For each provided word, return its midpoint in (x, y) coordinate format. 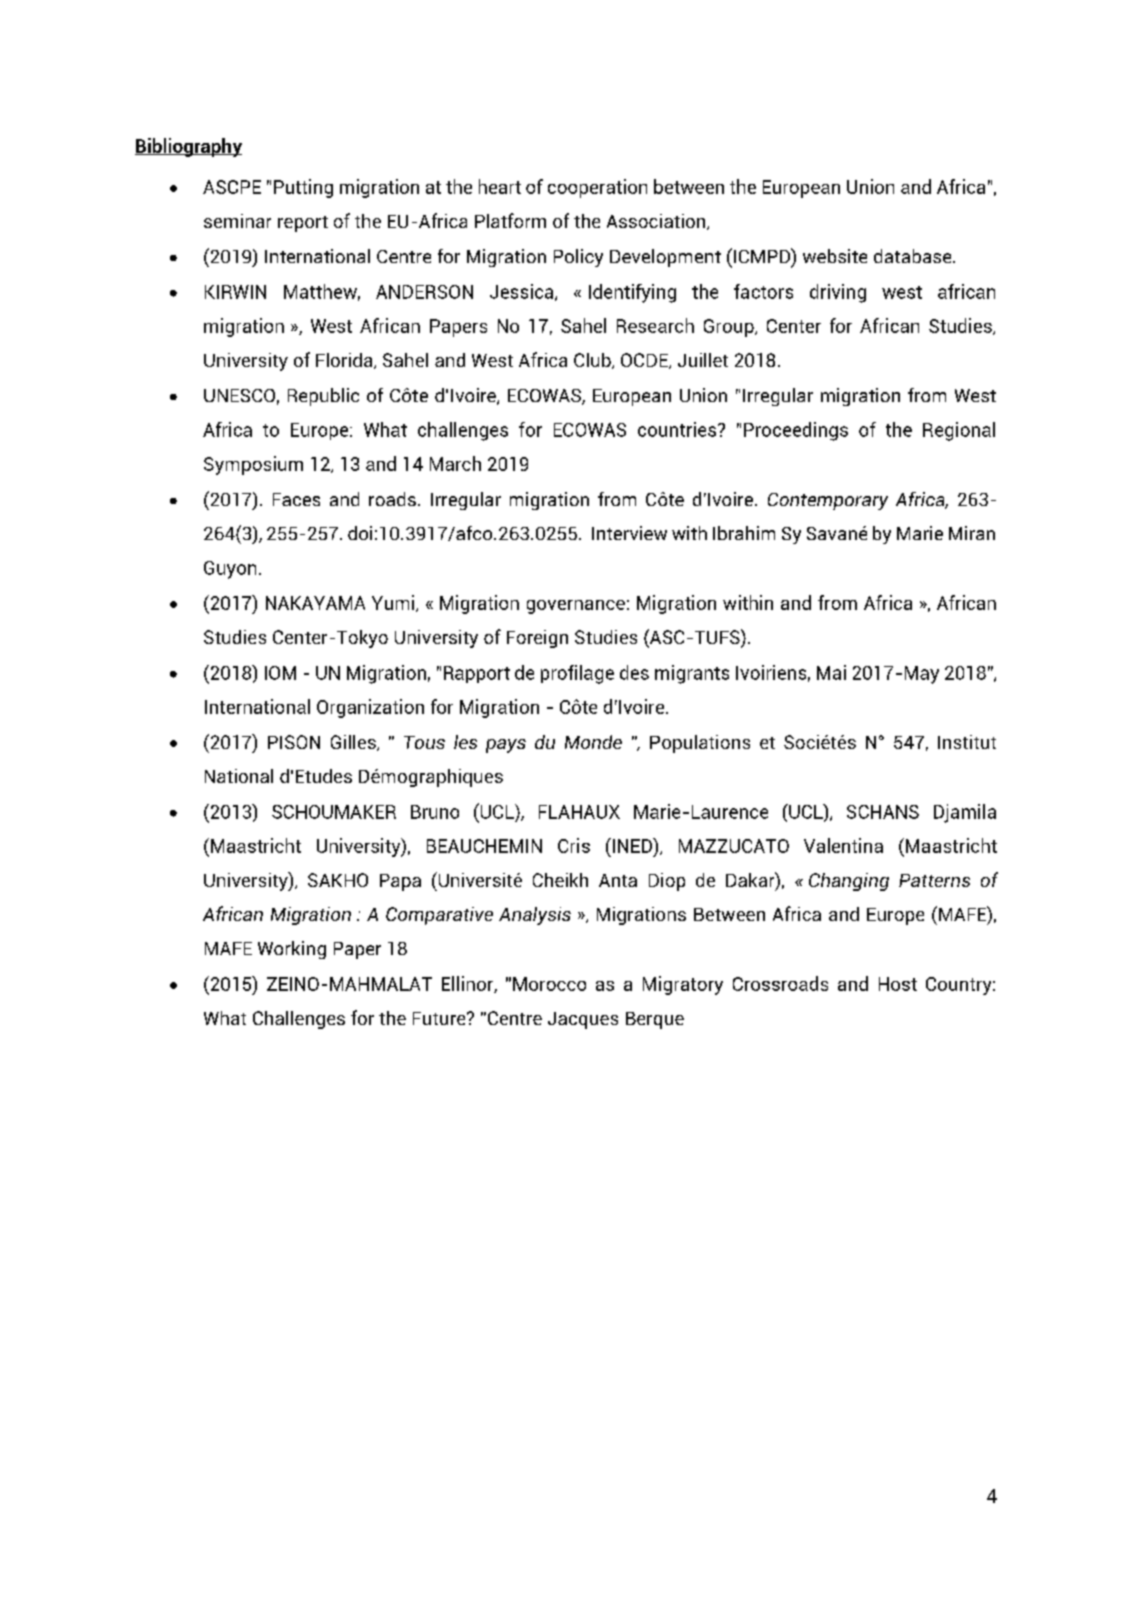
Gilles (354, 743)
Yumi (394, 603)
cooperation (597, 188)
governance (576, 607)
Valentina (843, 845)
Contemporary (828, 501)
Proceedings (796, 431)
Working (292, 950)
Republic (323, 397)
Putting (303, 188)
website (835, 256)
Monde (593, 742)
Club (593, 361)
